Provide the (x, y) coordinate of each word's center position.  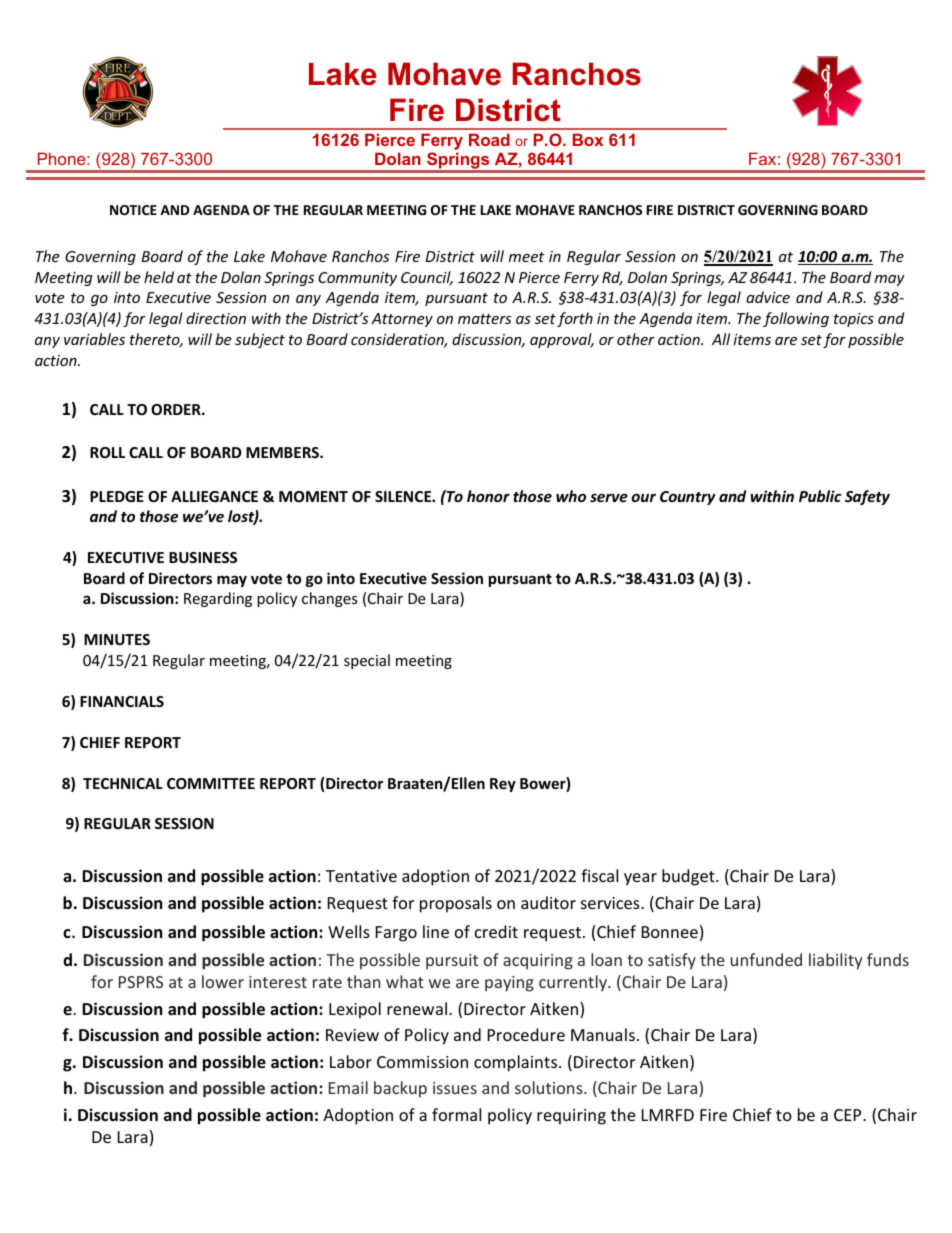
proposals (456, 904)
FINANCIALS (122, 701)
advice (768, 297)
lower (223, 981)
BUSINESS (203, 557)
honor (488, 496)
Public (820, 496)
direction (216, 318)
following (796, 319)
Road (489, 139)
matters (484, 319)
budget (689, 877)
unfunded (766, 959)
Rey (503, 785)
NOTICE (133, 210)
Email (348, 1087)
